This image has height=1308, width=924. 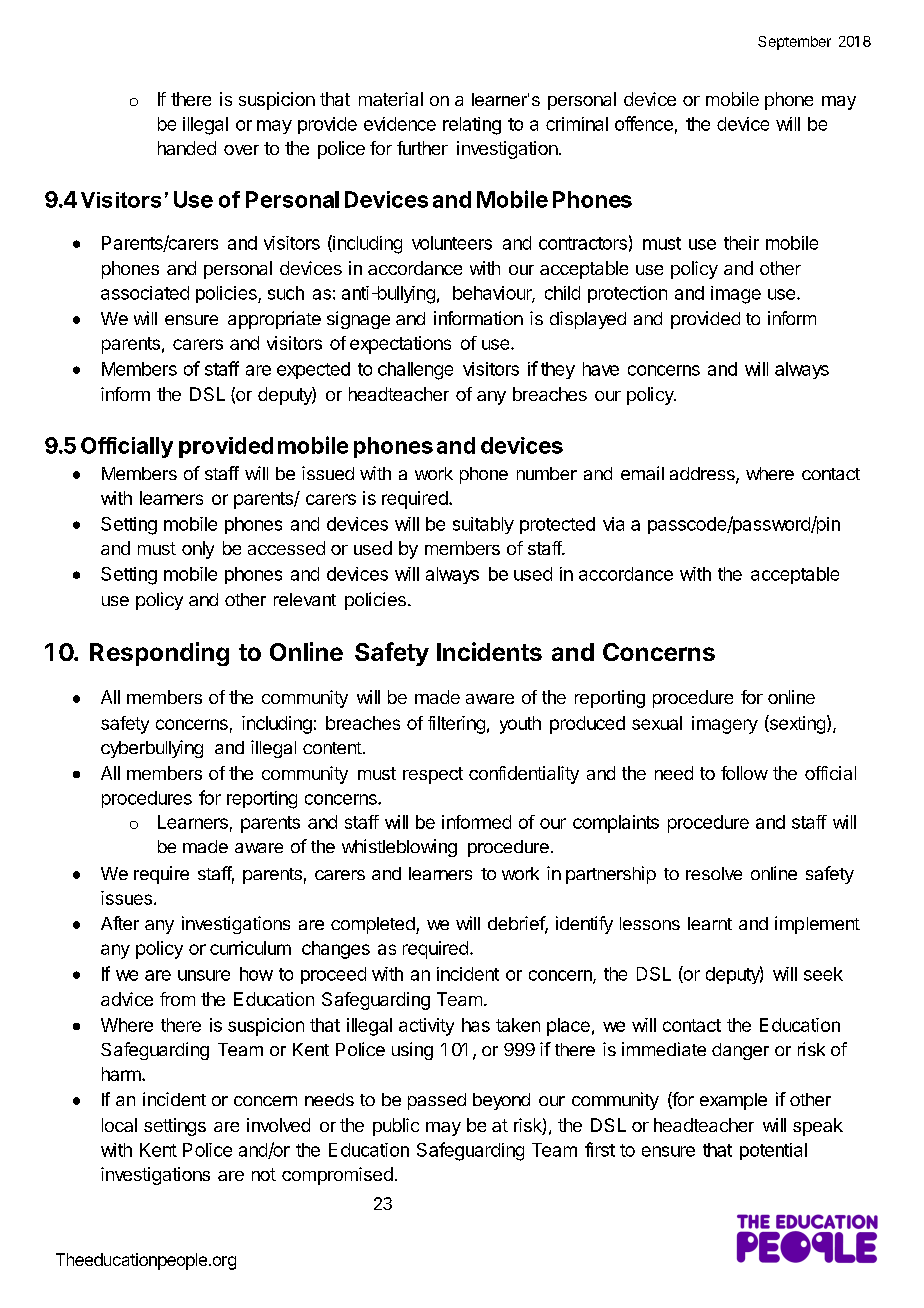 I want to click on relating, so click(x=472, y=126).
